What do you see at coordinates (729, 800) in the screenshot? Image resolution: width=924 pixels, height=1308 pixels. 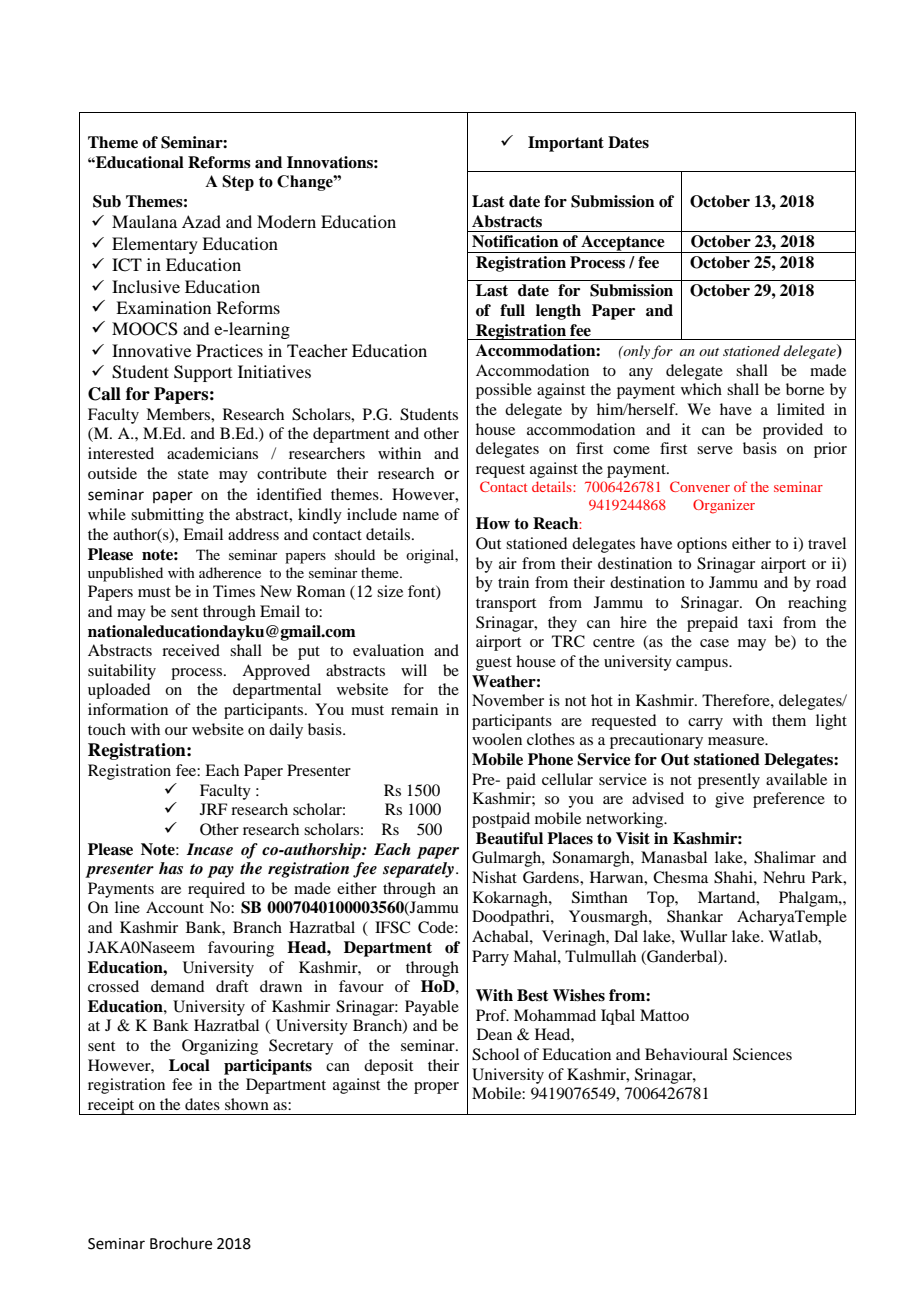 I see `give` at bounding box center [729, 800].
